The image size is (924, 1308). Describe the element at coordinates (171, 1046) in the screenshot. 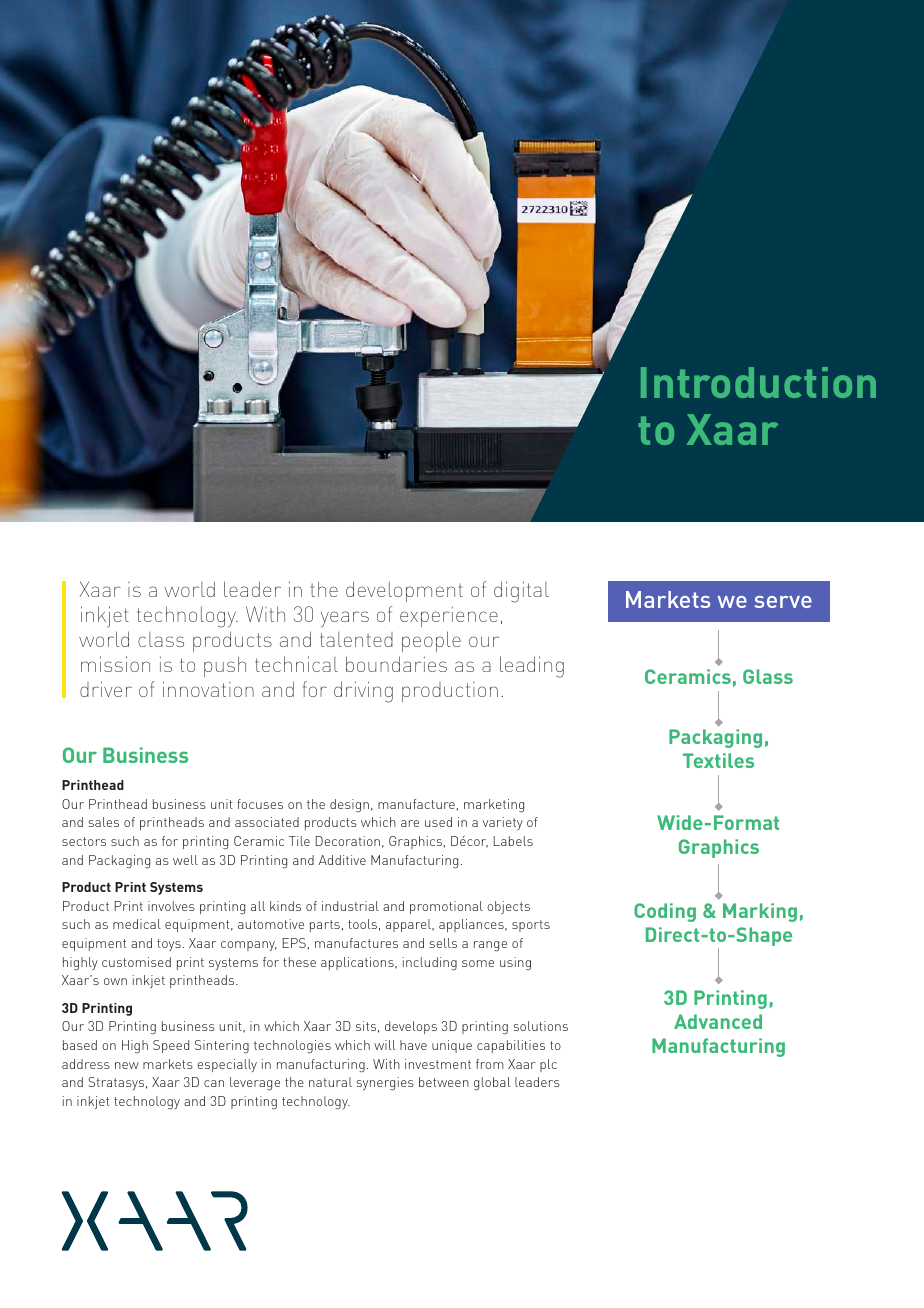

I see `Speed` at that location.
